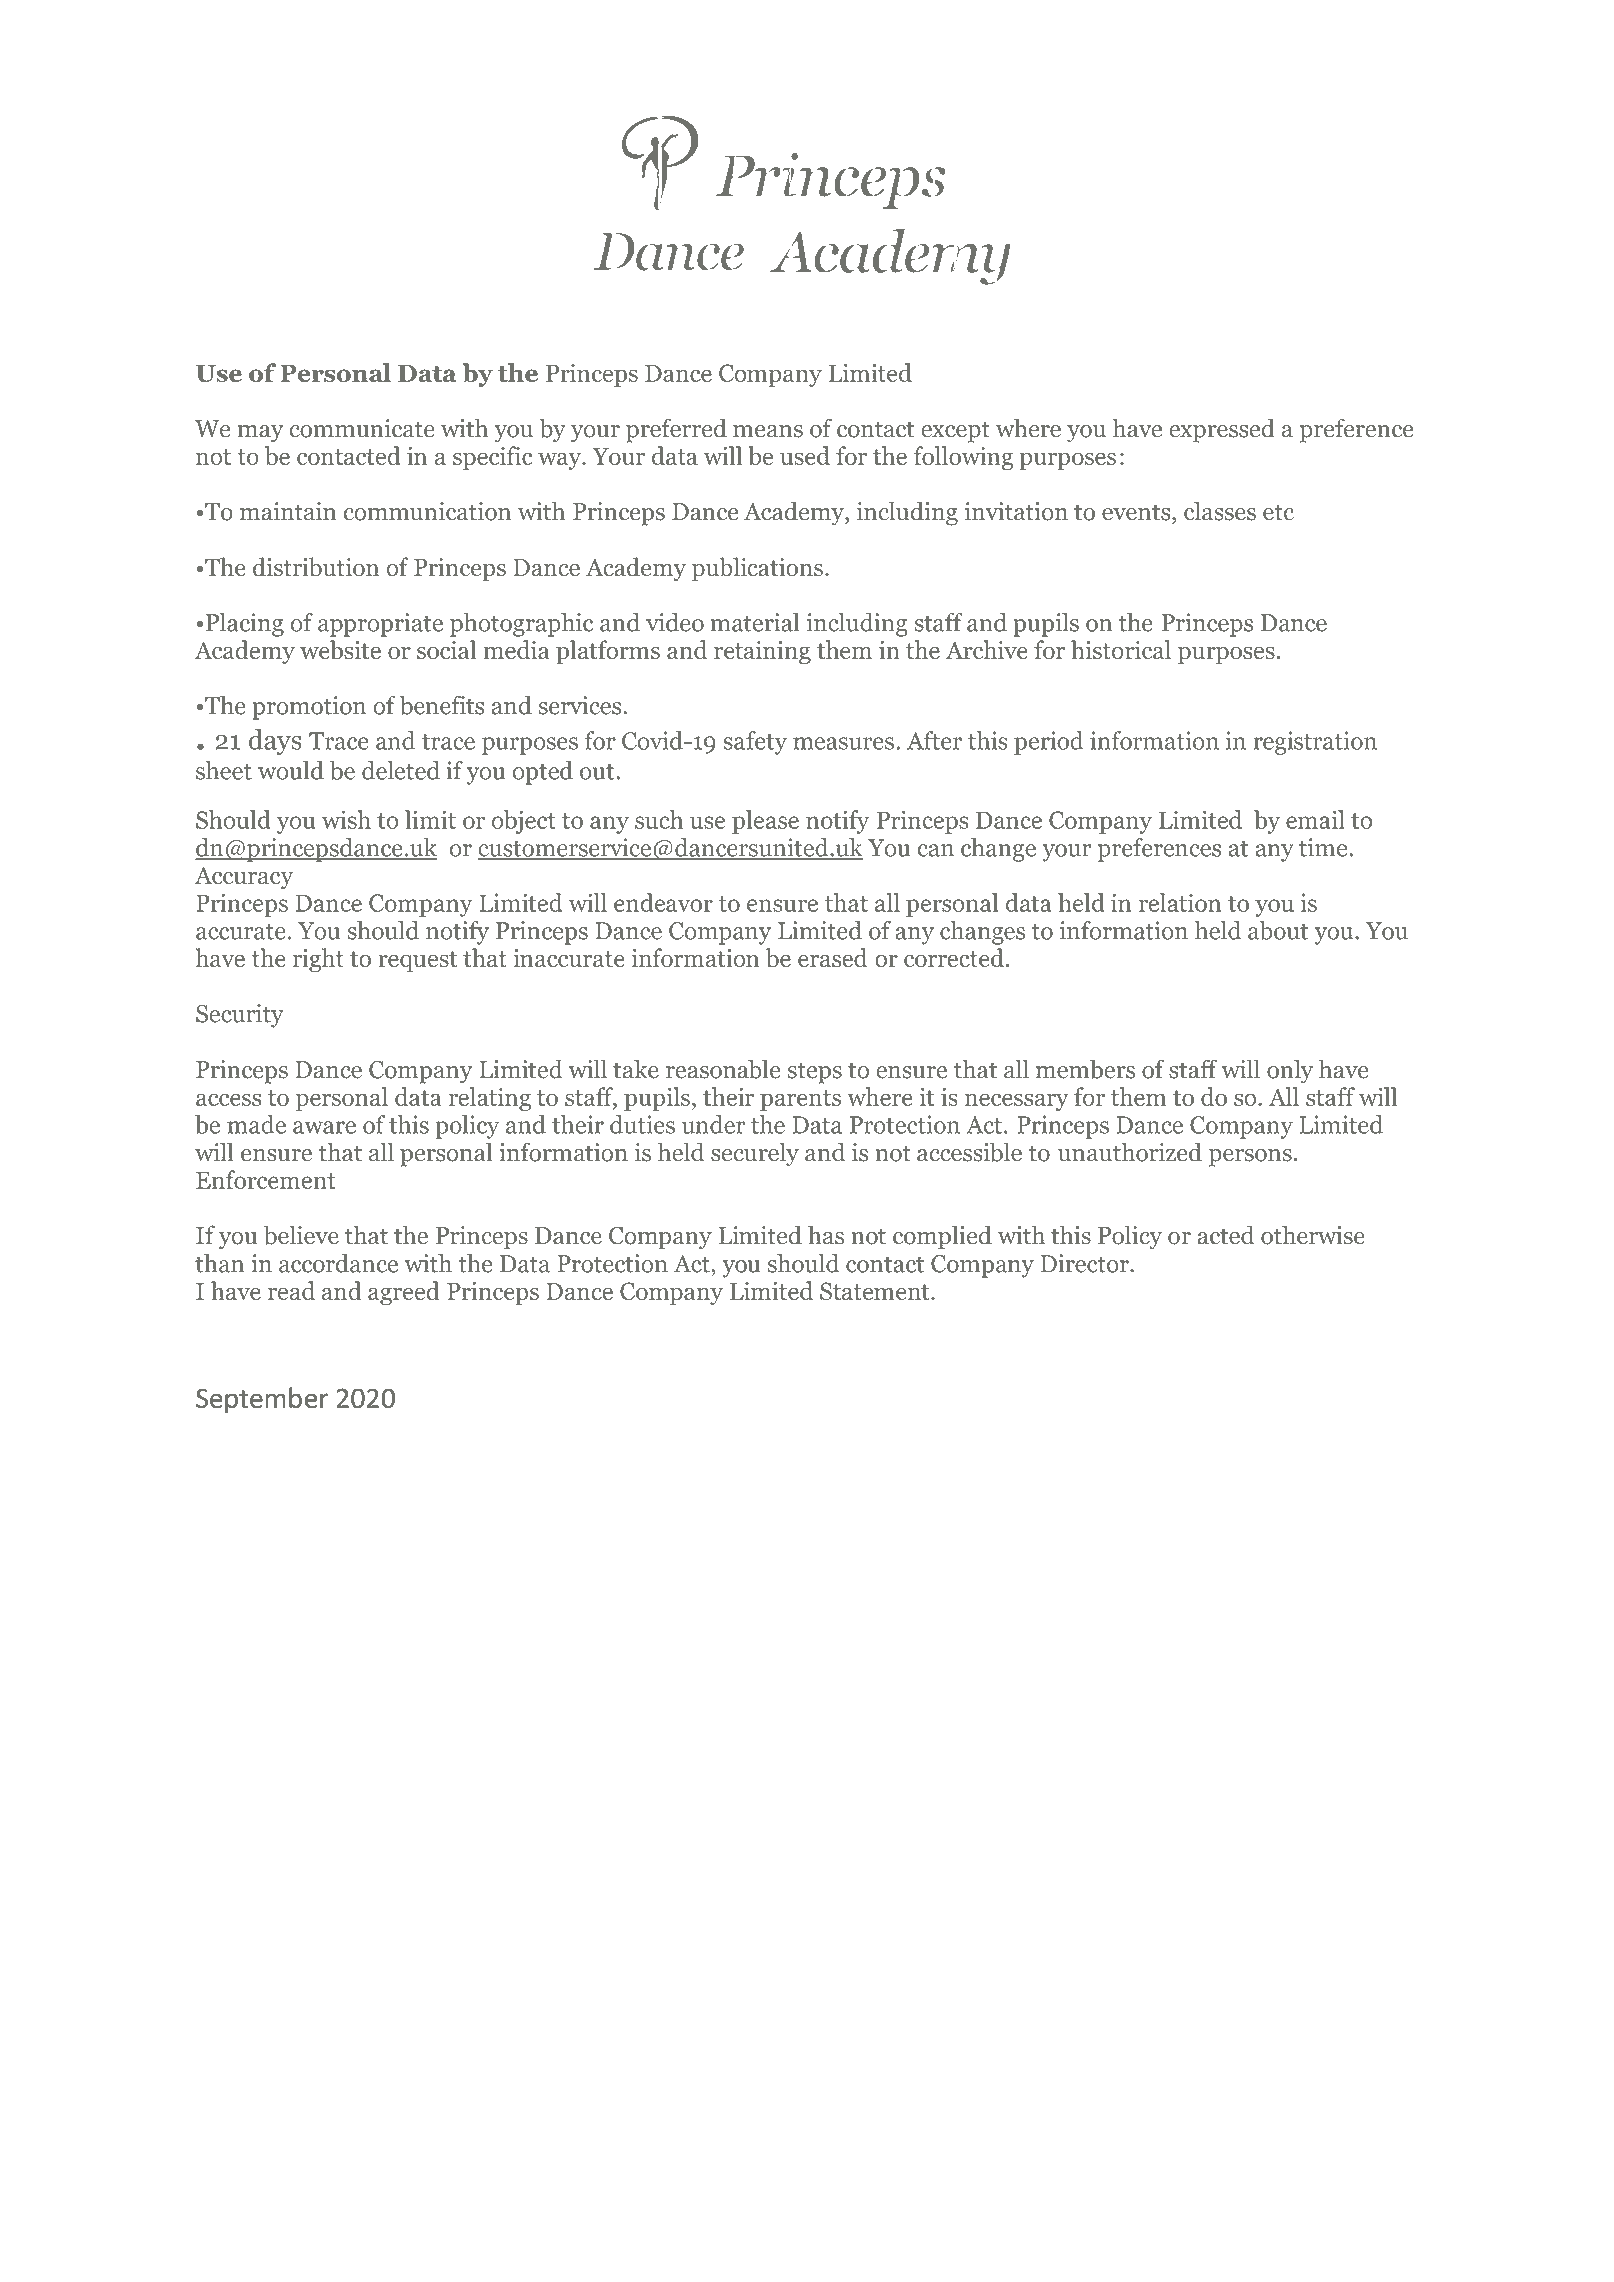 This document has width=1614, height=2282. I want to click on aware, so click(324, 1127).
